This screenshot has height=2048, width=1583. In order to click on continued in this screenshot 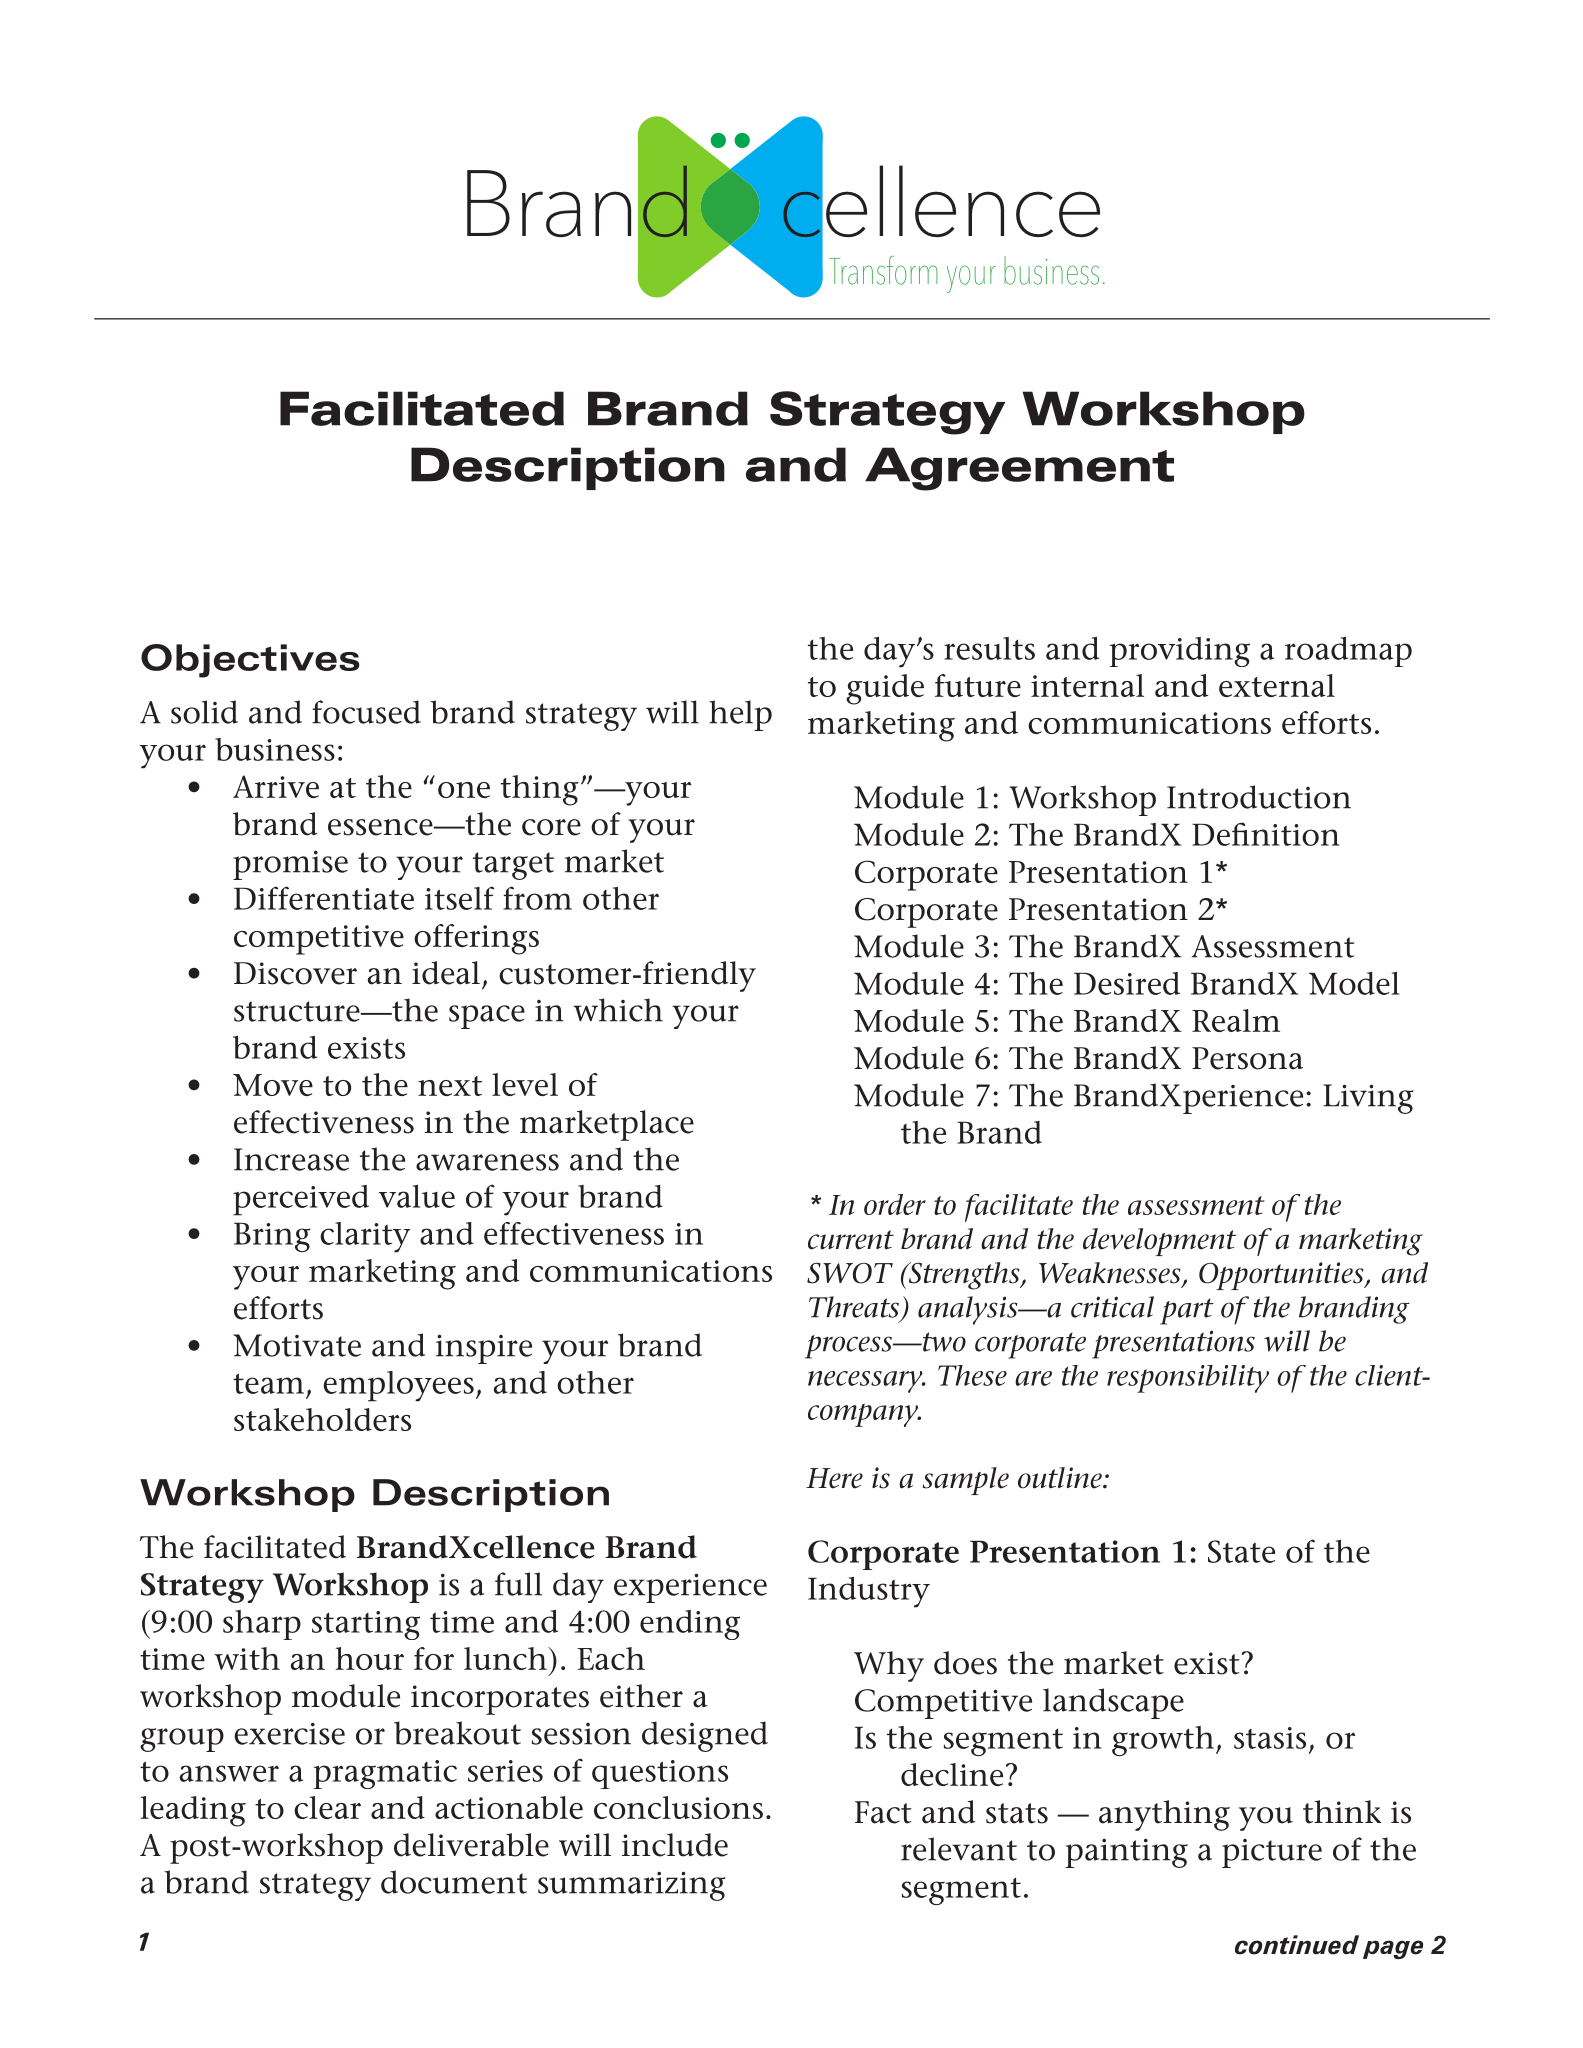, I will do `click(1297, 1945)`.
